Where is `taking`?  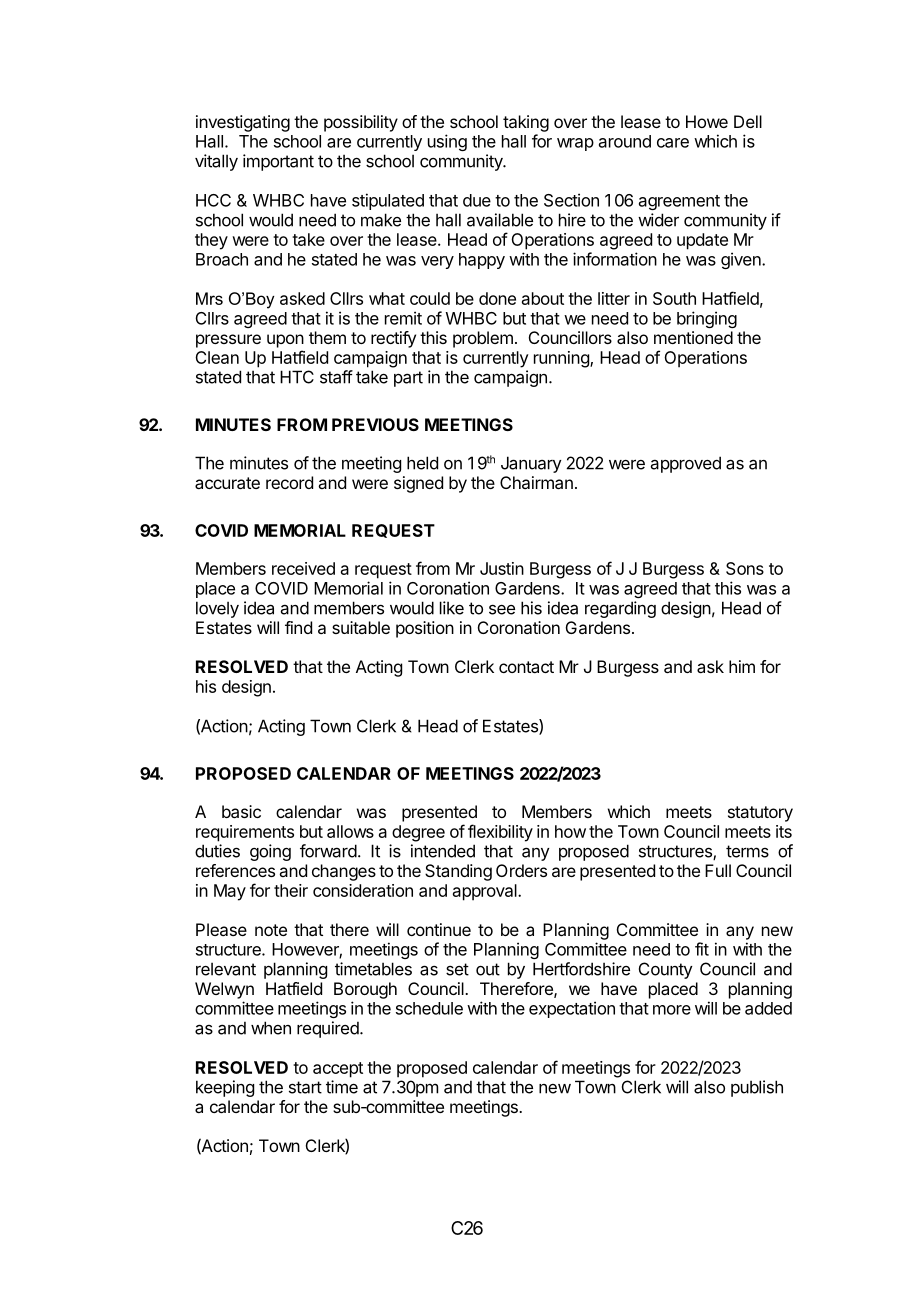 taking is located at coordinates (526, 123).
